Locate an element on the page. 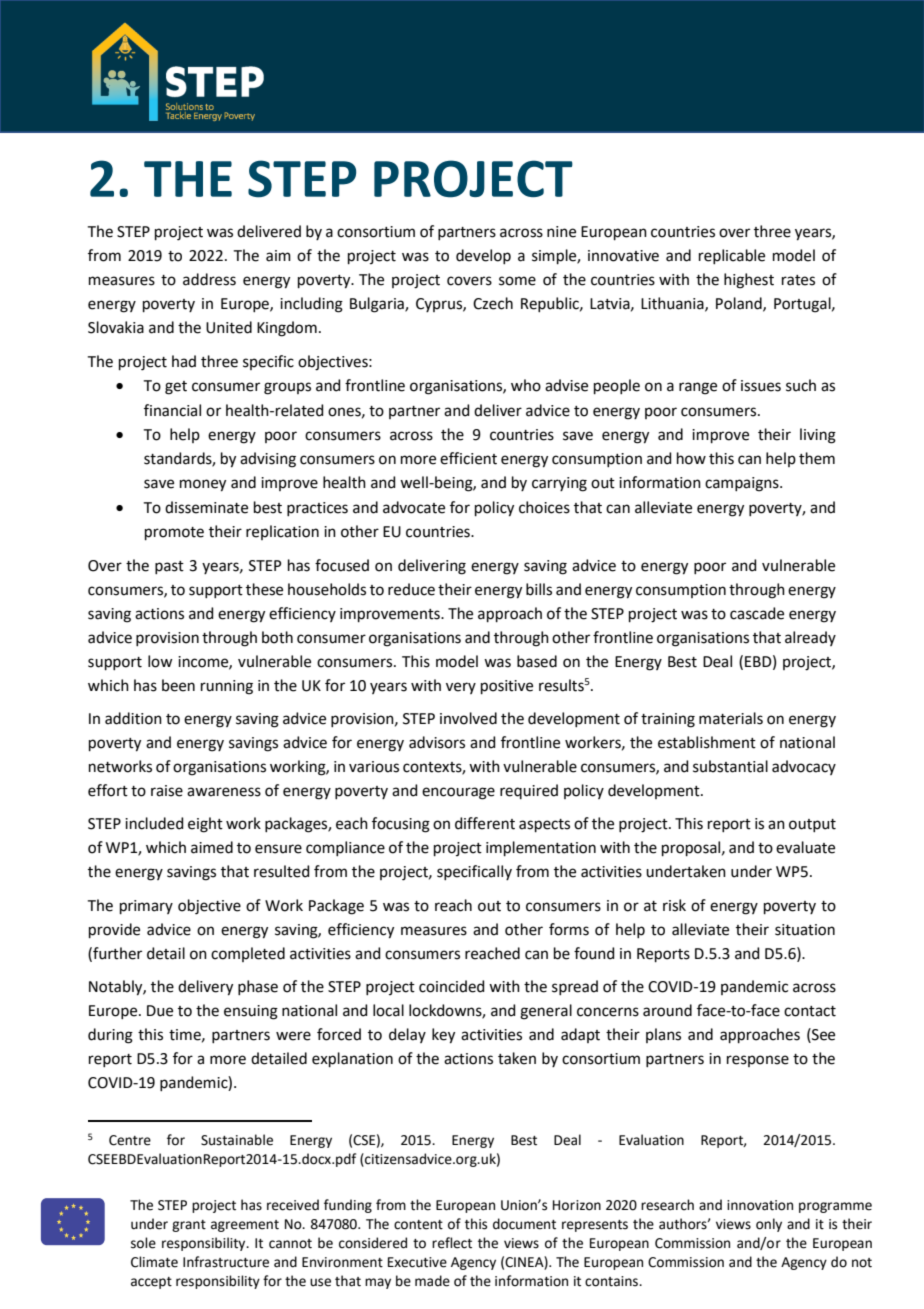  replicable is located at coordinates (732, 256).
